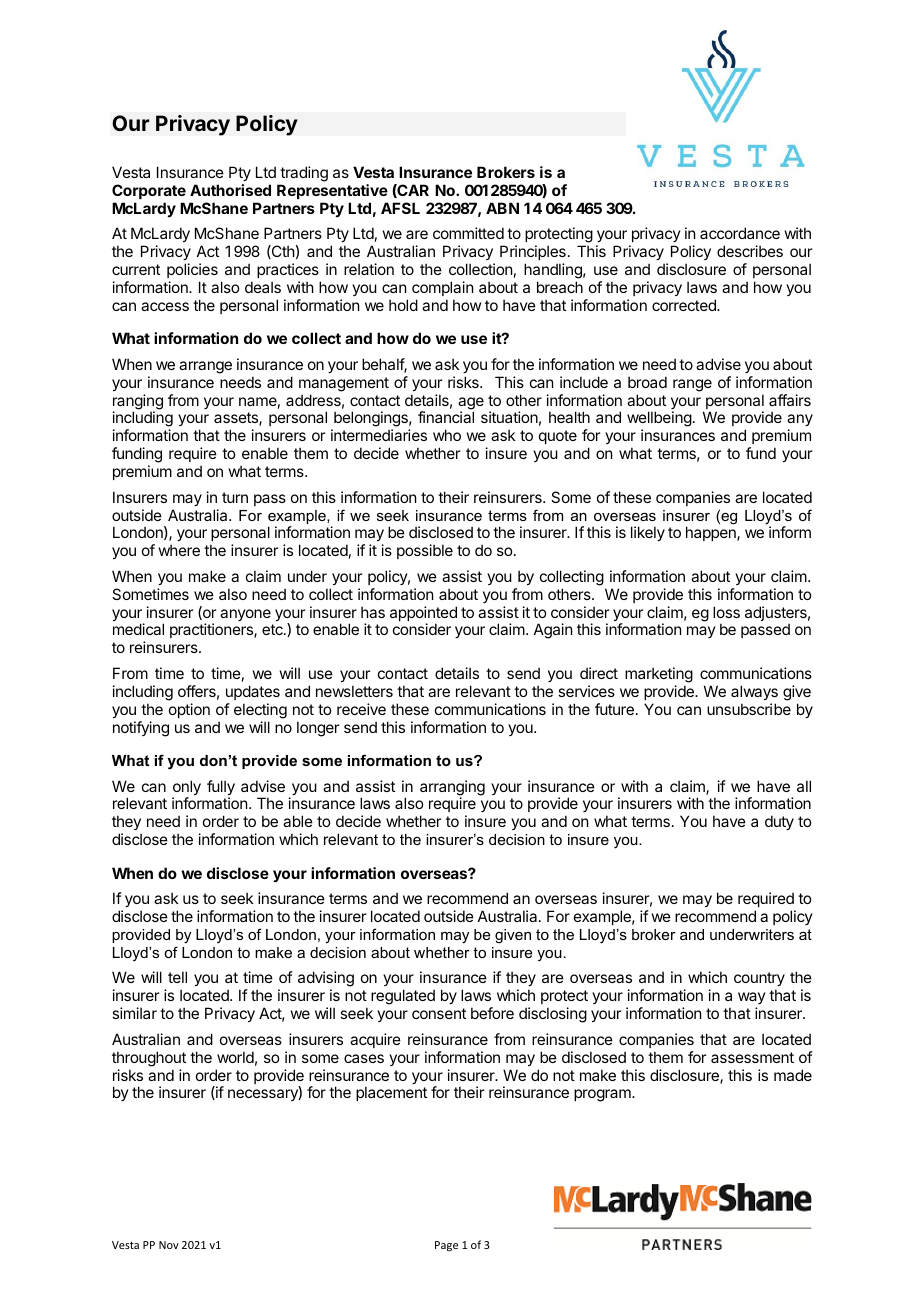 Image resolution: width=924 pixels, height=1308 pixels. What do you see at coordinates (740, 233) in the document?
I see `accordance` at bounding box center [740, 233].
